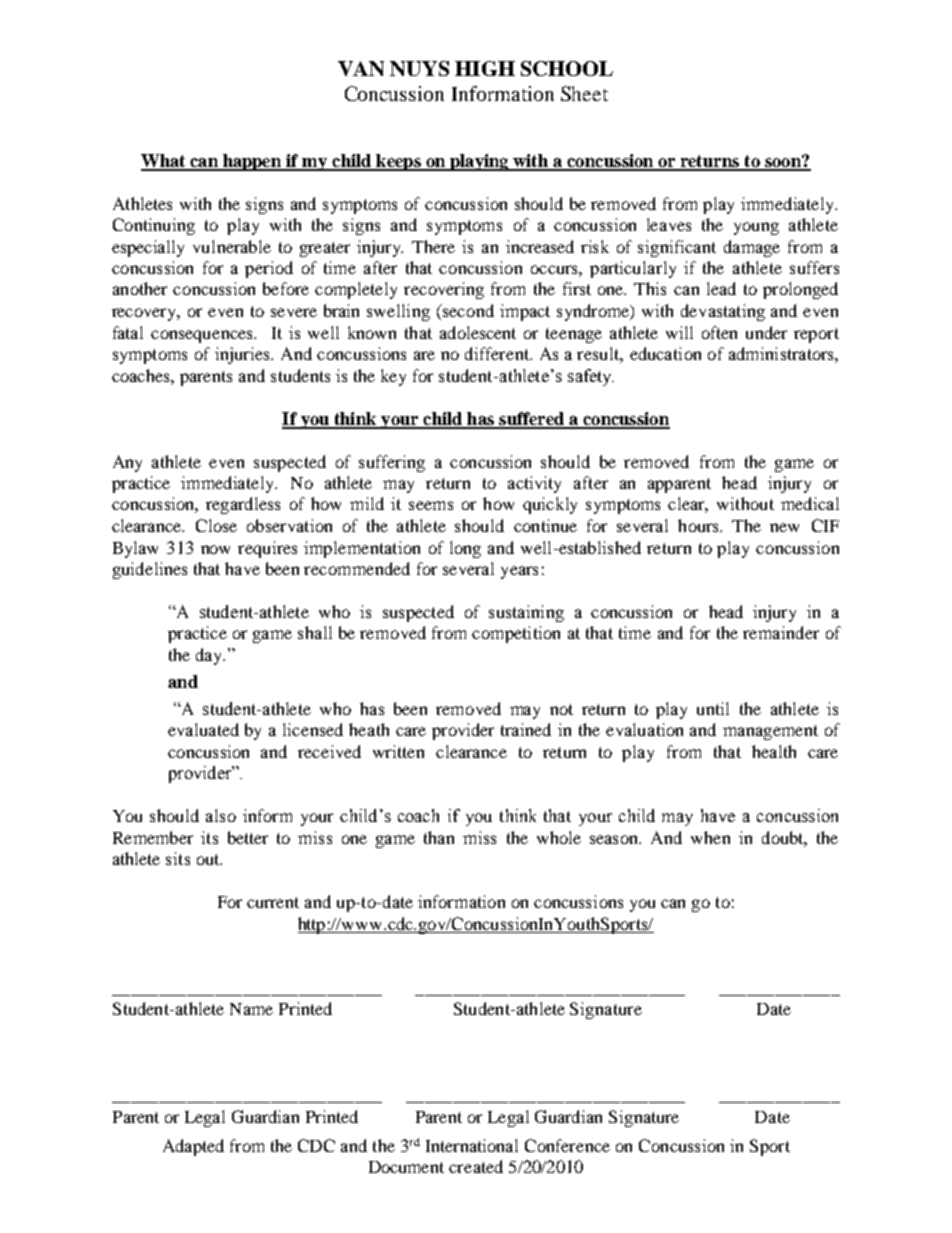 This screenshot has width=952, height=1233. What do you see at coordinates (781, 632) in the screenshot?
I see `remainder` at bounding box center [781, 632].
